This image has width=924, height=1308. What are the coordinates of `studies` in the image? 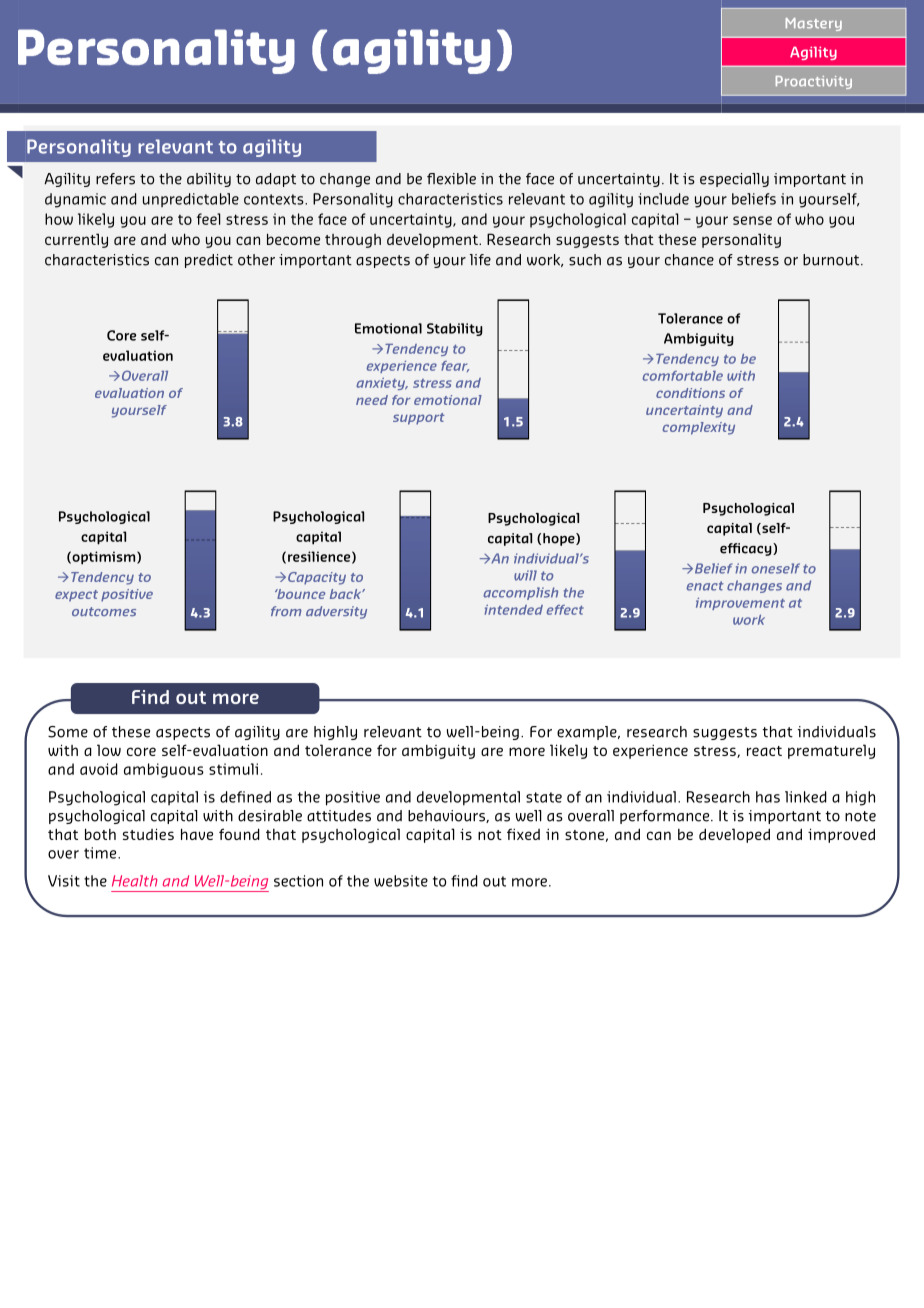 It's located at (148, 834).
